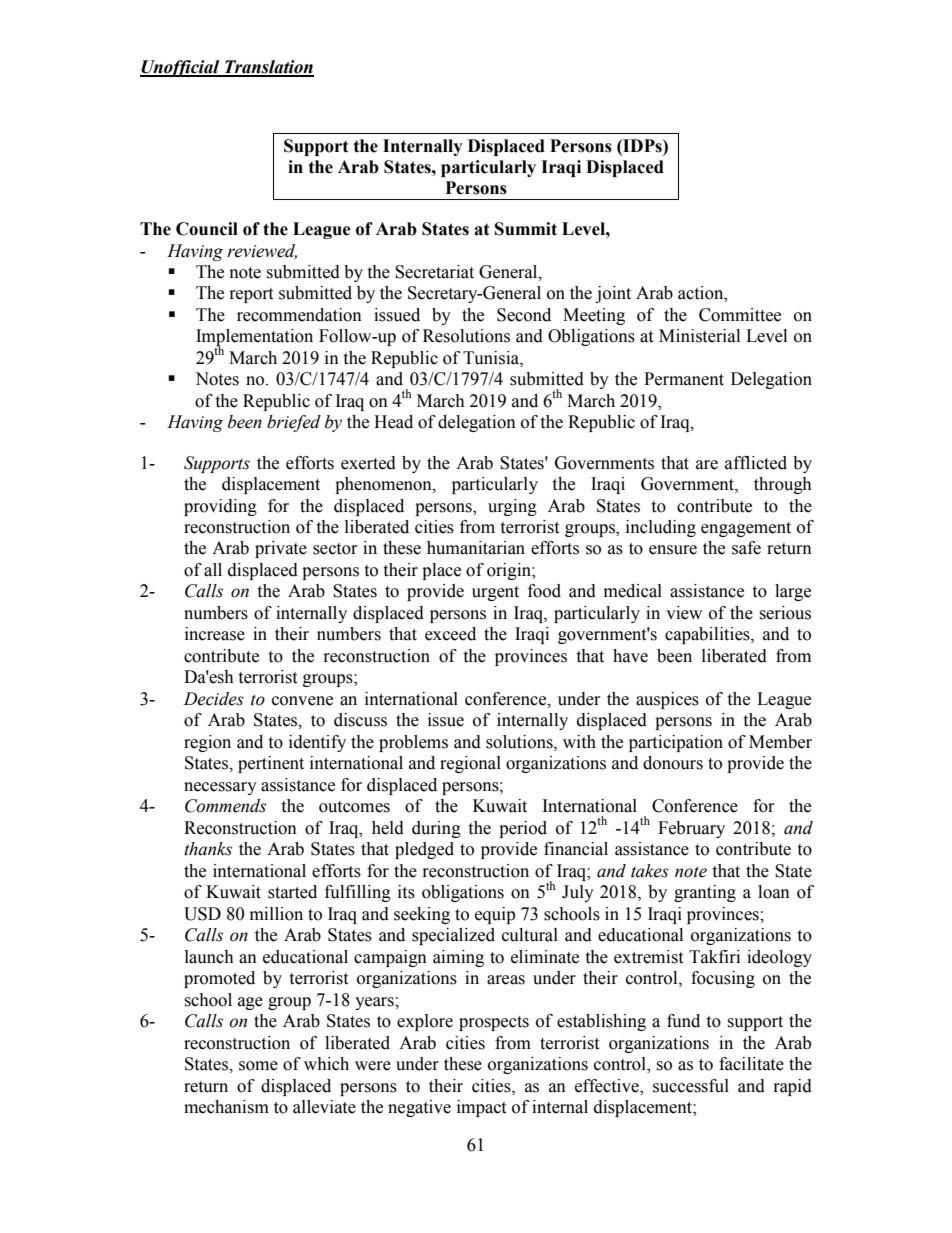 The height and width of the document is (1233, 952). I want to click on equip, so click(495, 915).
